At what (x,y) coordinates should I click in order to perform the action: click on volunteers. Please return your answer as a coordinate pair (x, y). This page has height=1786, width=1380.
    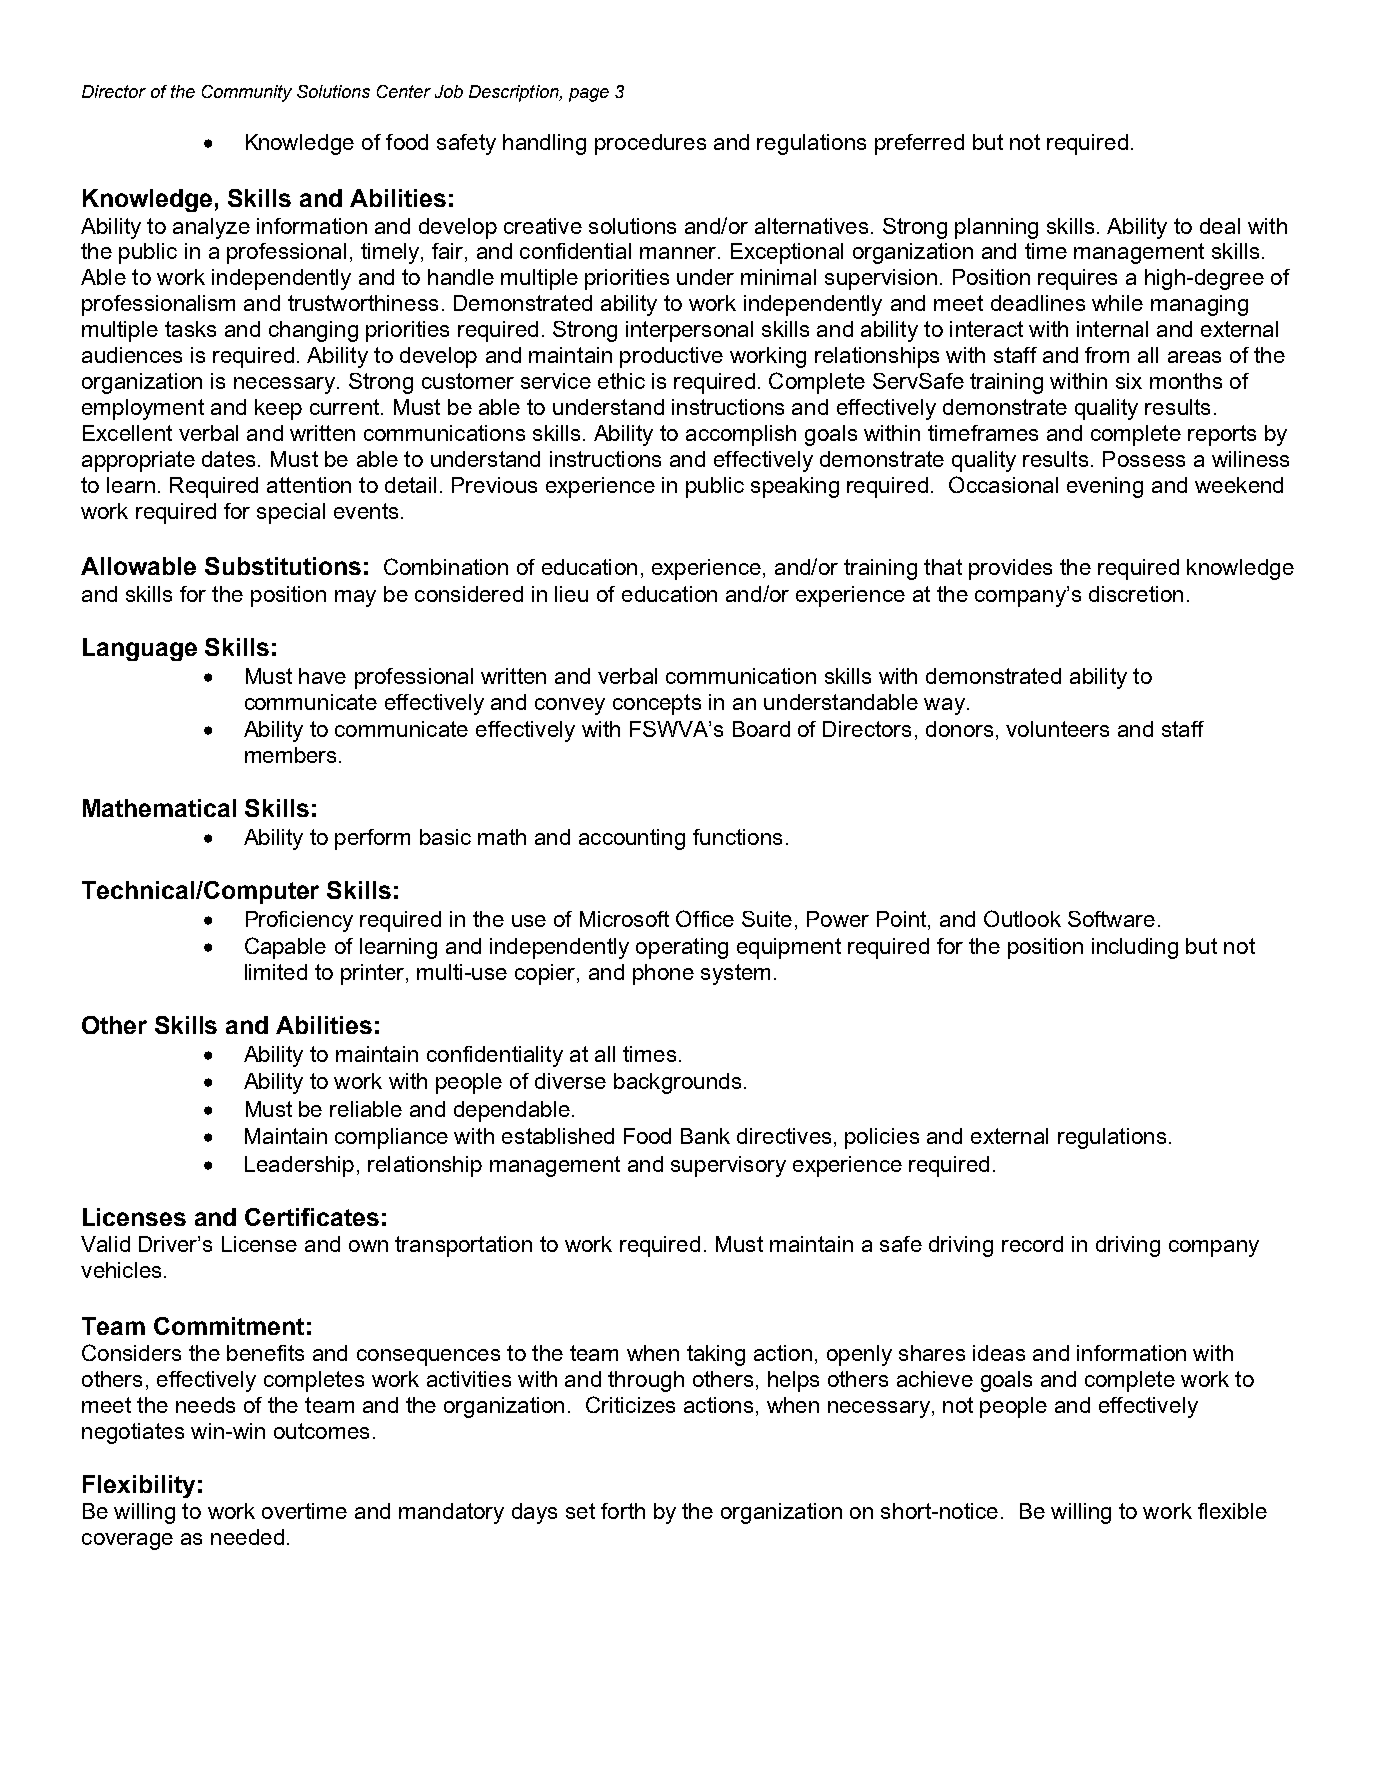
    Looking at the image, I should click on (1057, 729).
